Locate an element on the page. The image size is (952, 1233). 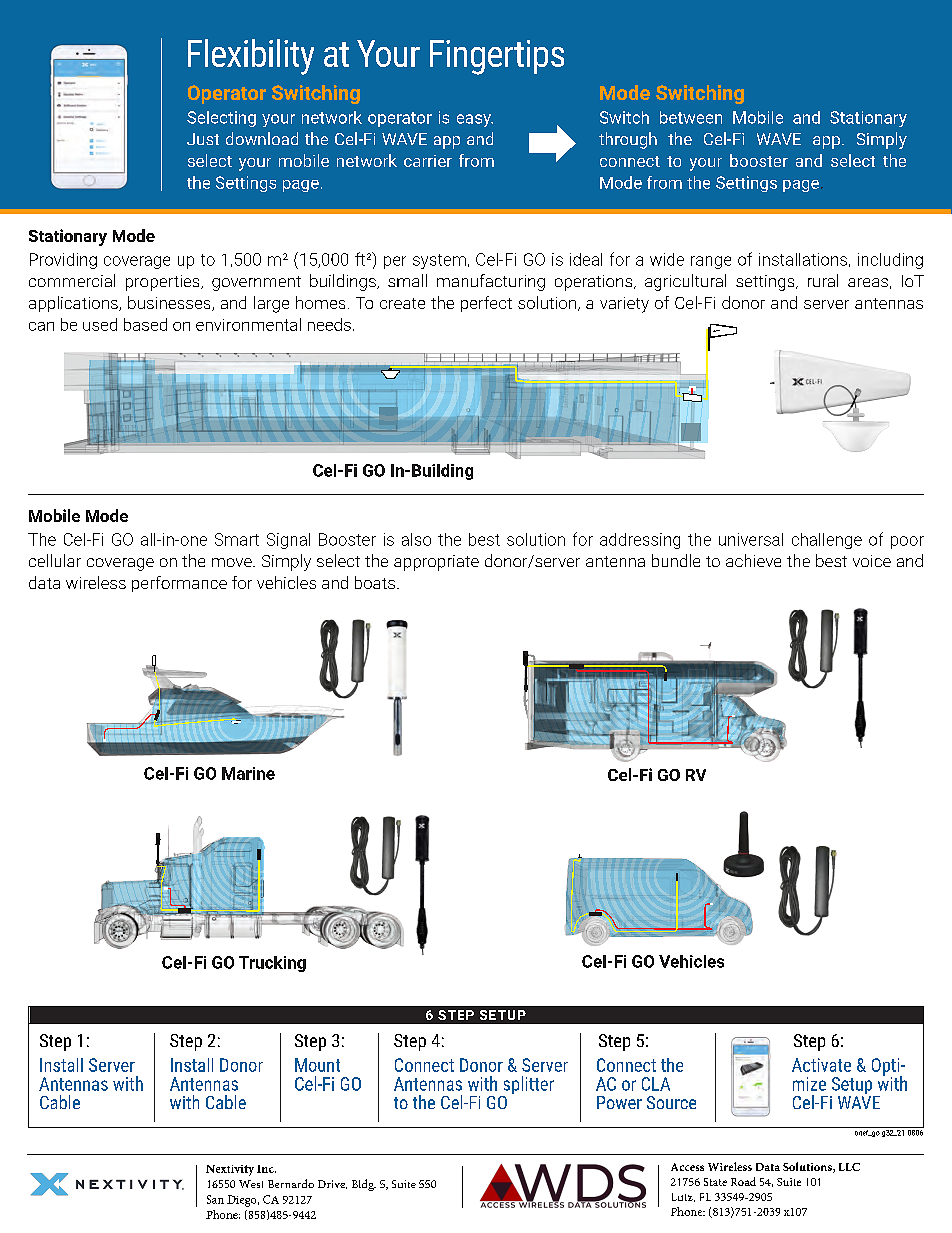
easy is located at coordinates (475, 120).
